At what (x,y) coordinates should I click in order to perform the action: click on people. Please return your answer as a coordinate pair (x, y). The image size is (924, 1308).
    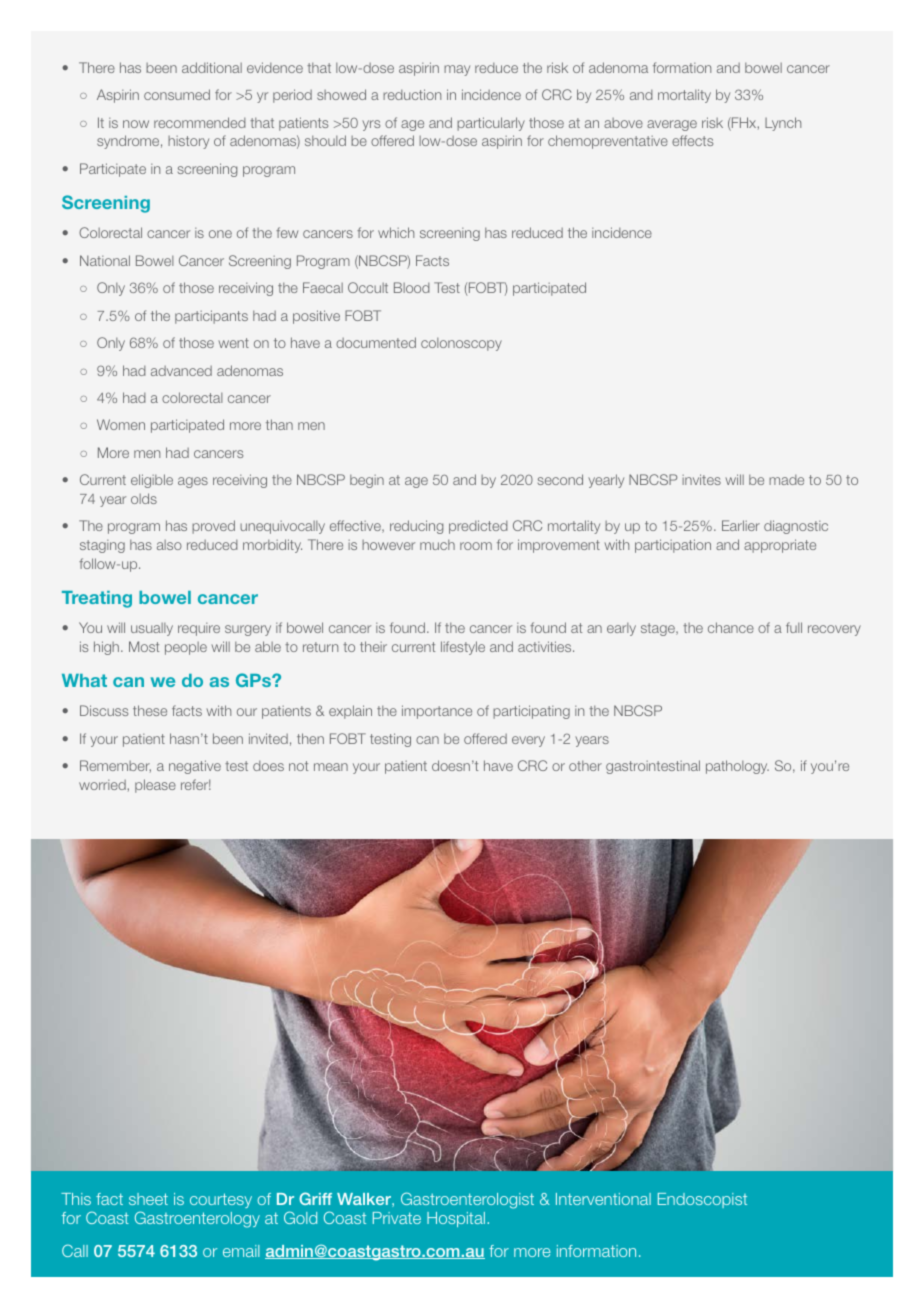
    Looking at the image, I should click on (186, 648).
